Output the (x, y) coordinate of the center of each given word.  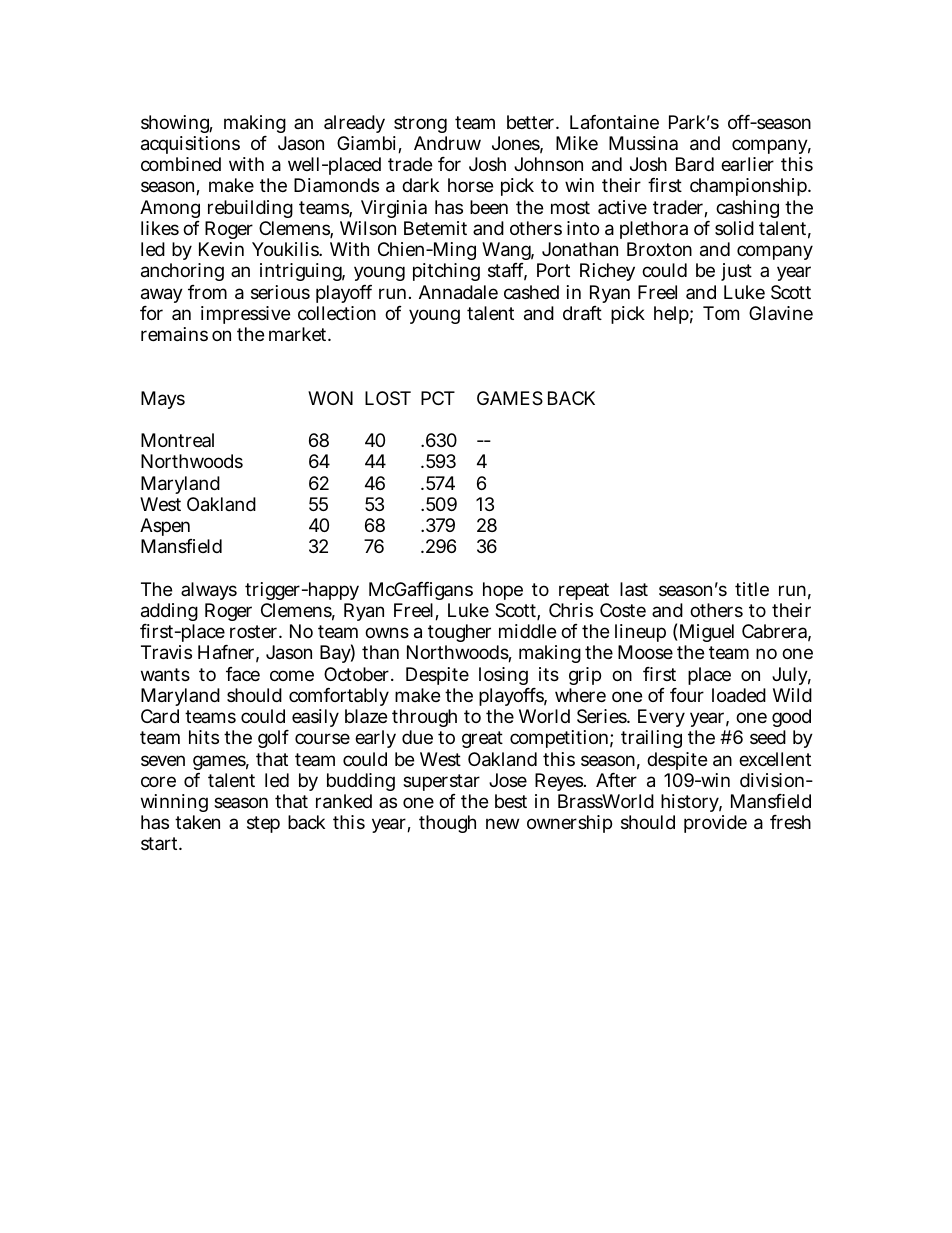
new (502, 823)
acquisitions (190, 147)
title (752, 589)
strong (420, 126)
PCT (438, 398)
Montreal (177, 440)
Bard (695, 164)
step (263, 824)
